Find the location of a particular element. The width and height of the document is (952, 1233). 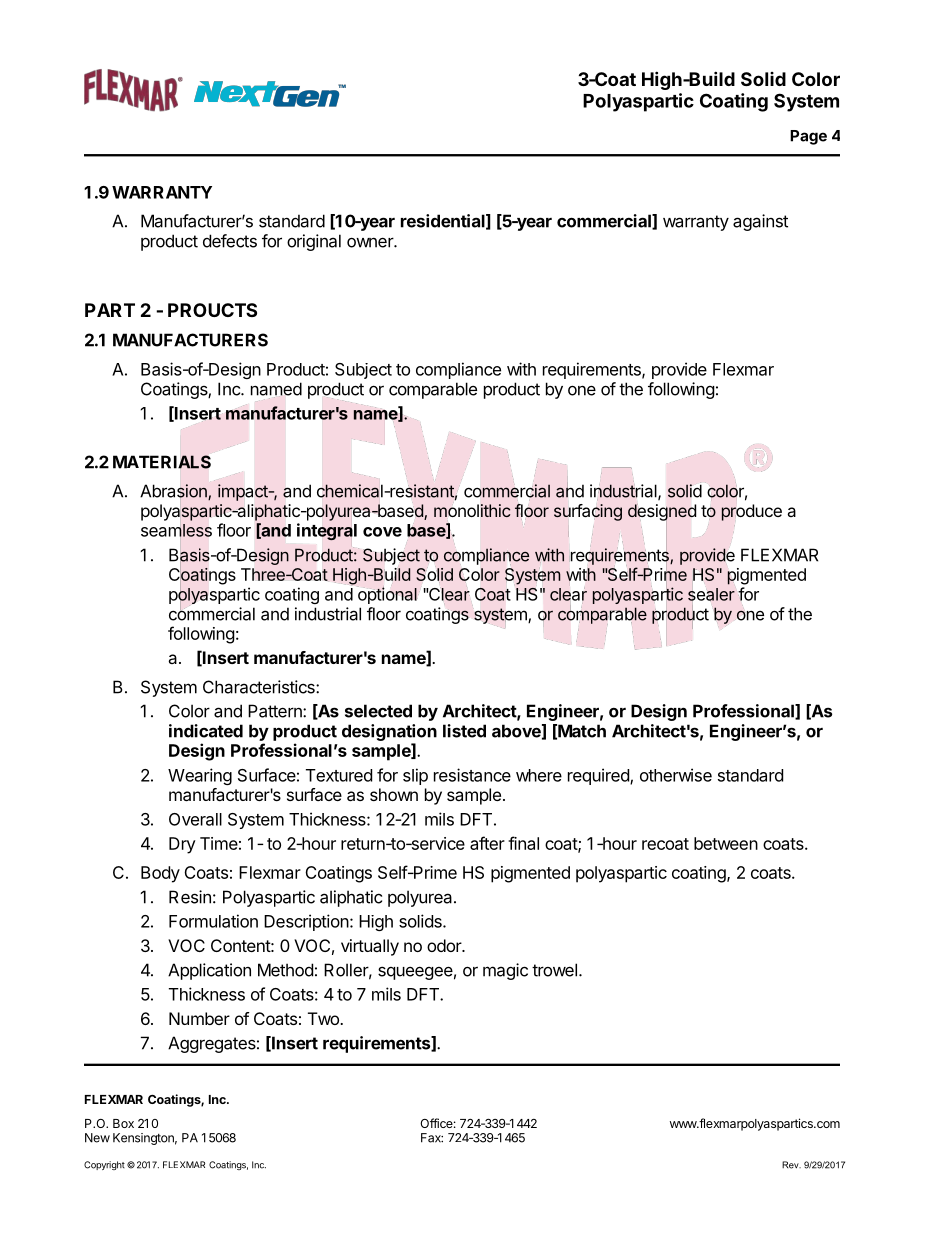

against is located at coordinates (760, 222).
